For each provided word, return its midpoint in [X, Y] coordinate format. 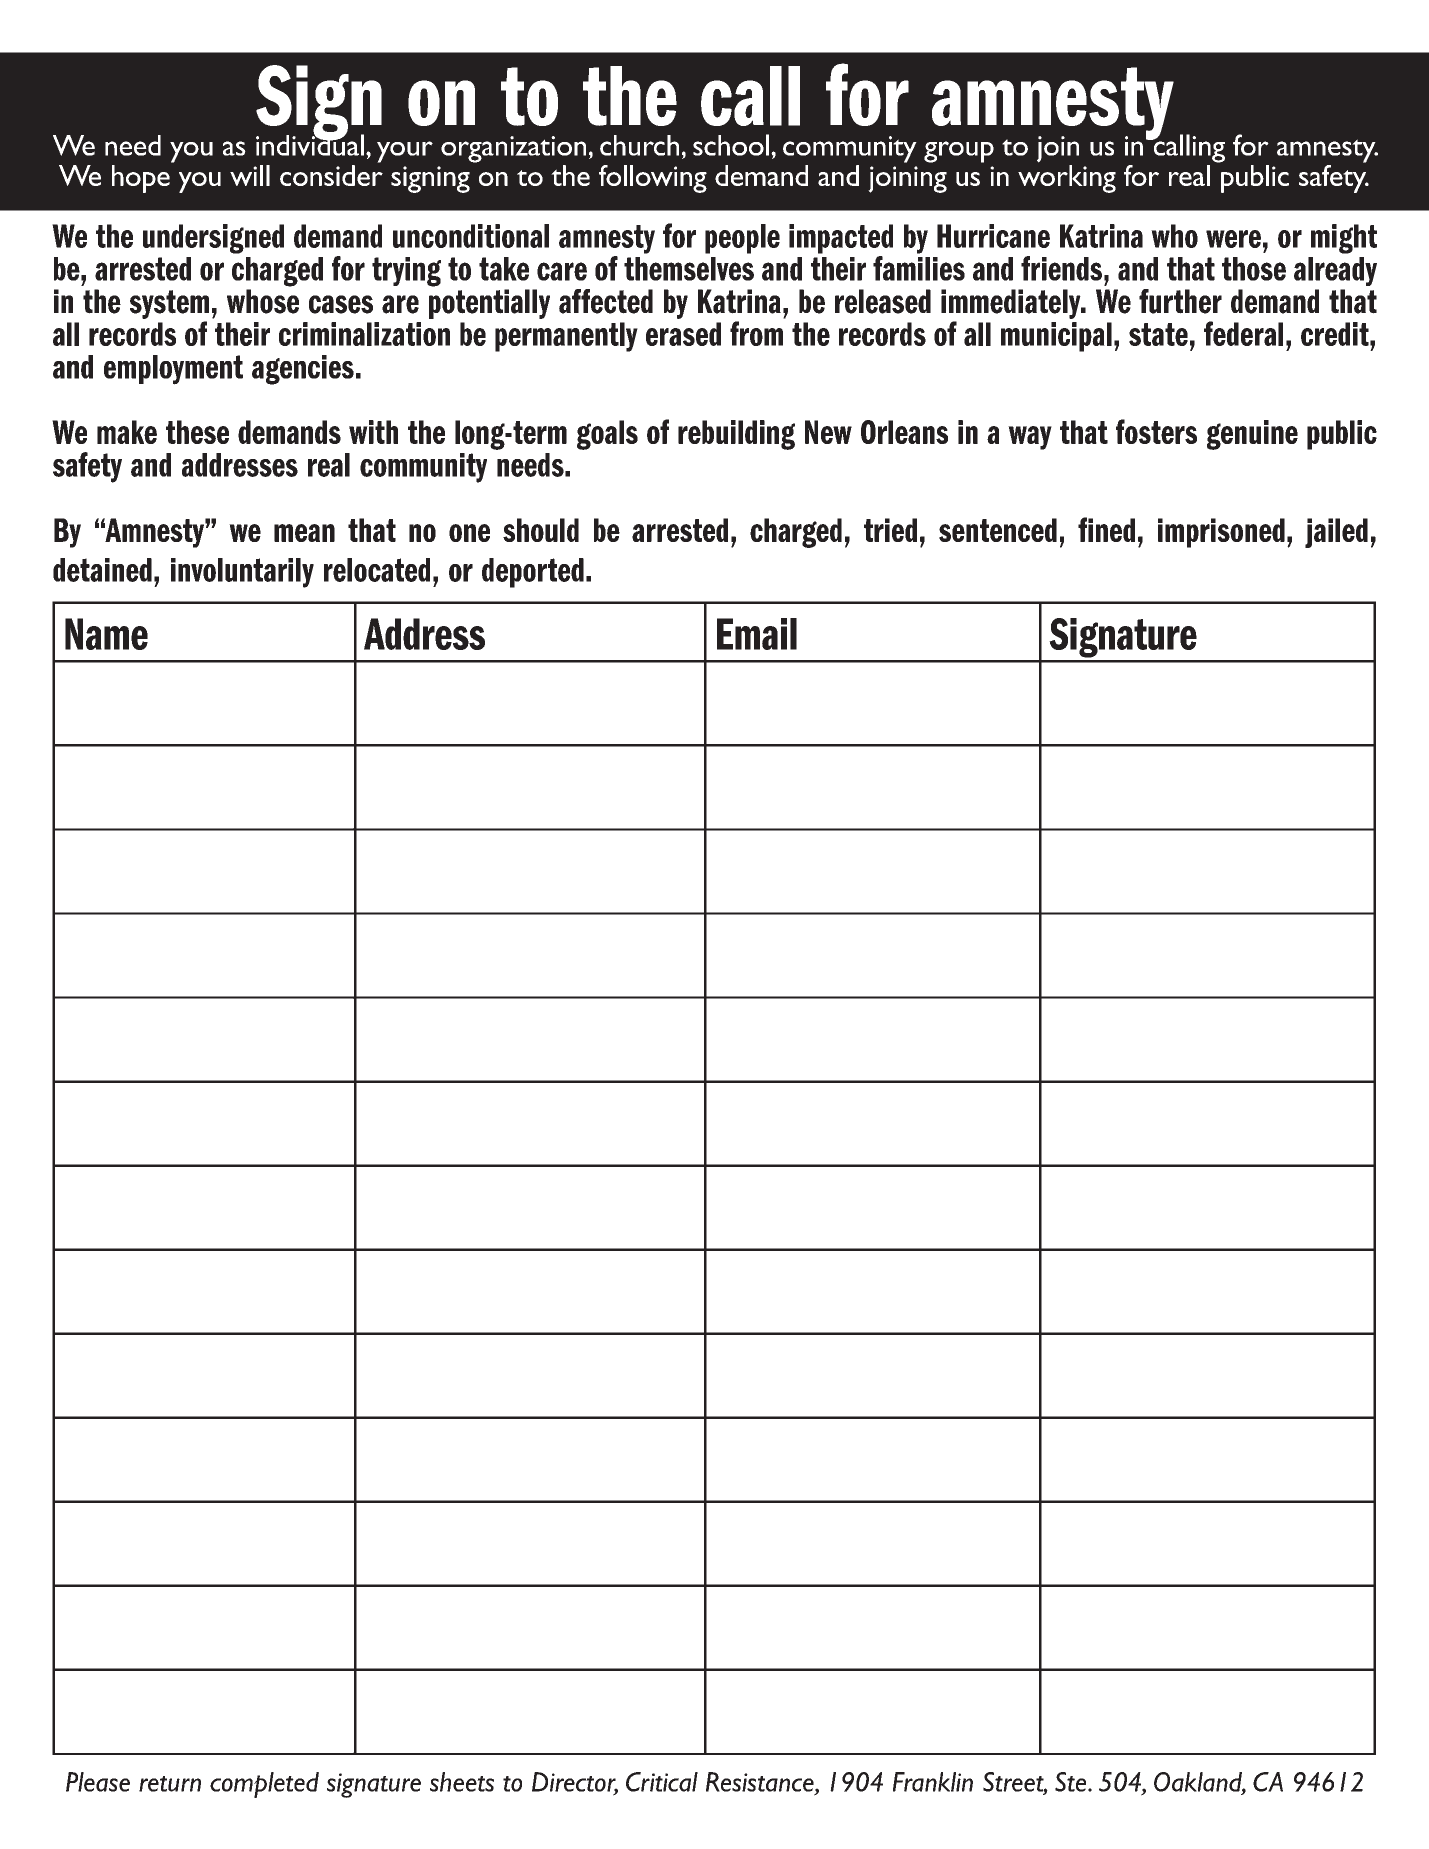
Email [757, 634]
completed [264, 1785]
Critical [662, 1782]
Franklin [933, 1782]
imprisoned [1221, 533]
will [250, 175]
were [1233, 239]
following [653, 179]
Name [106, 634]
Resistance [761, 1783]
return [170, 1784]
